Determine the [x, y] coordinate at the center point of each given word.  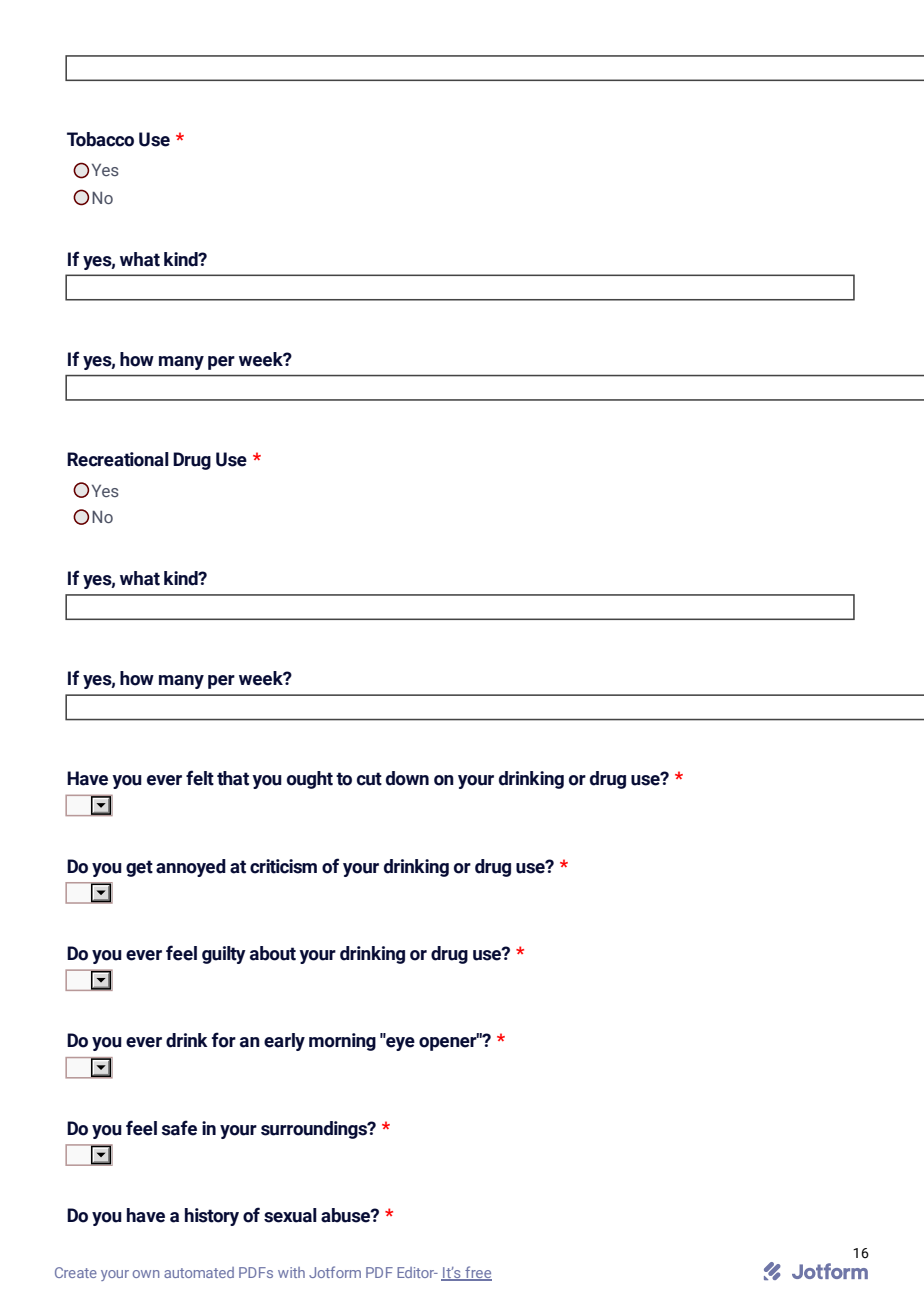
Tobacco [100, 139]
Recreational [118, 459]
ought [310, 780]
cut [369, 779]
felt [200, 778]
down [407, 778]
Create [76, 1272]
